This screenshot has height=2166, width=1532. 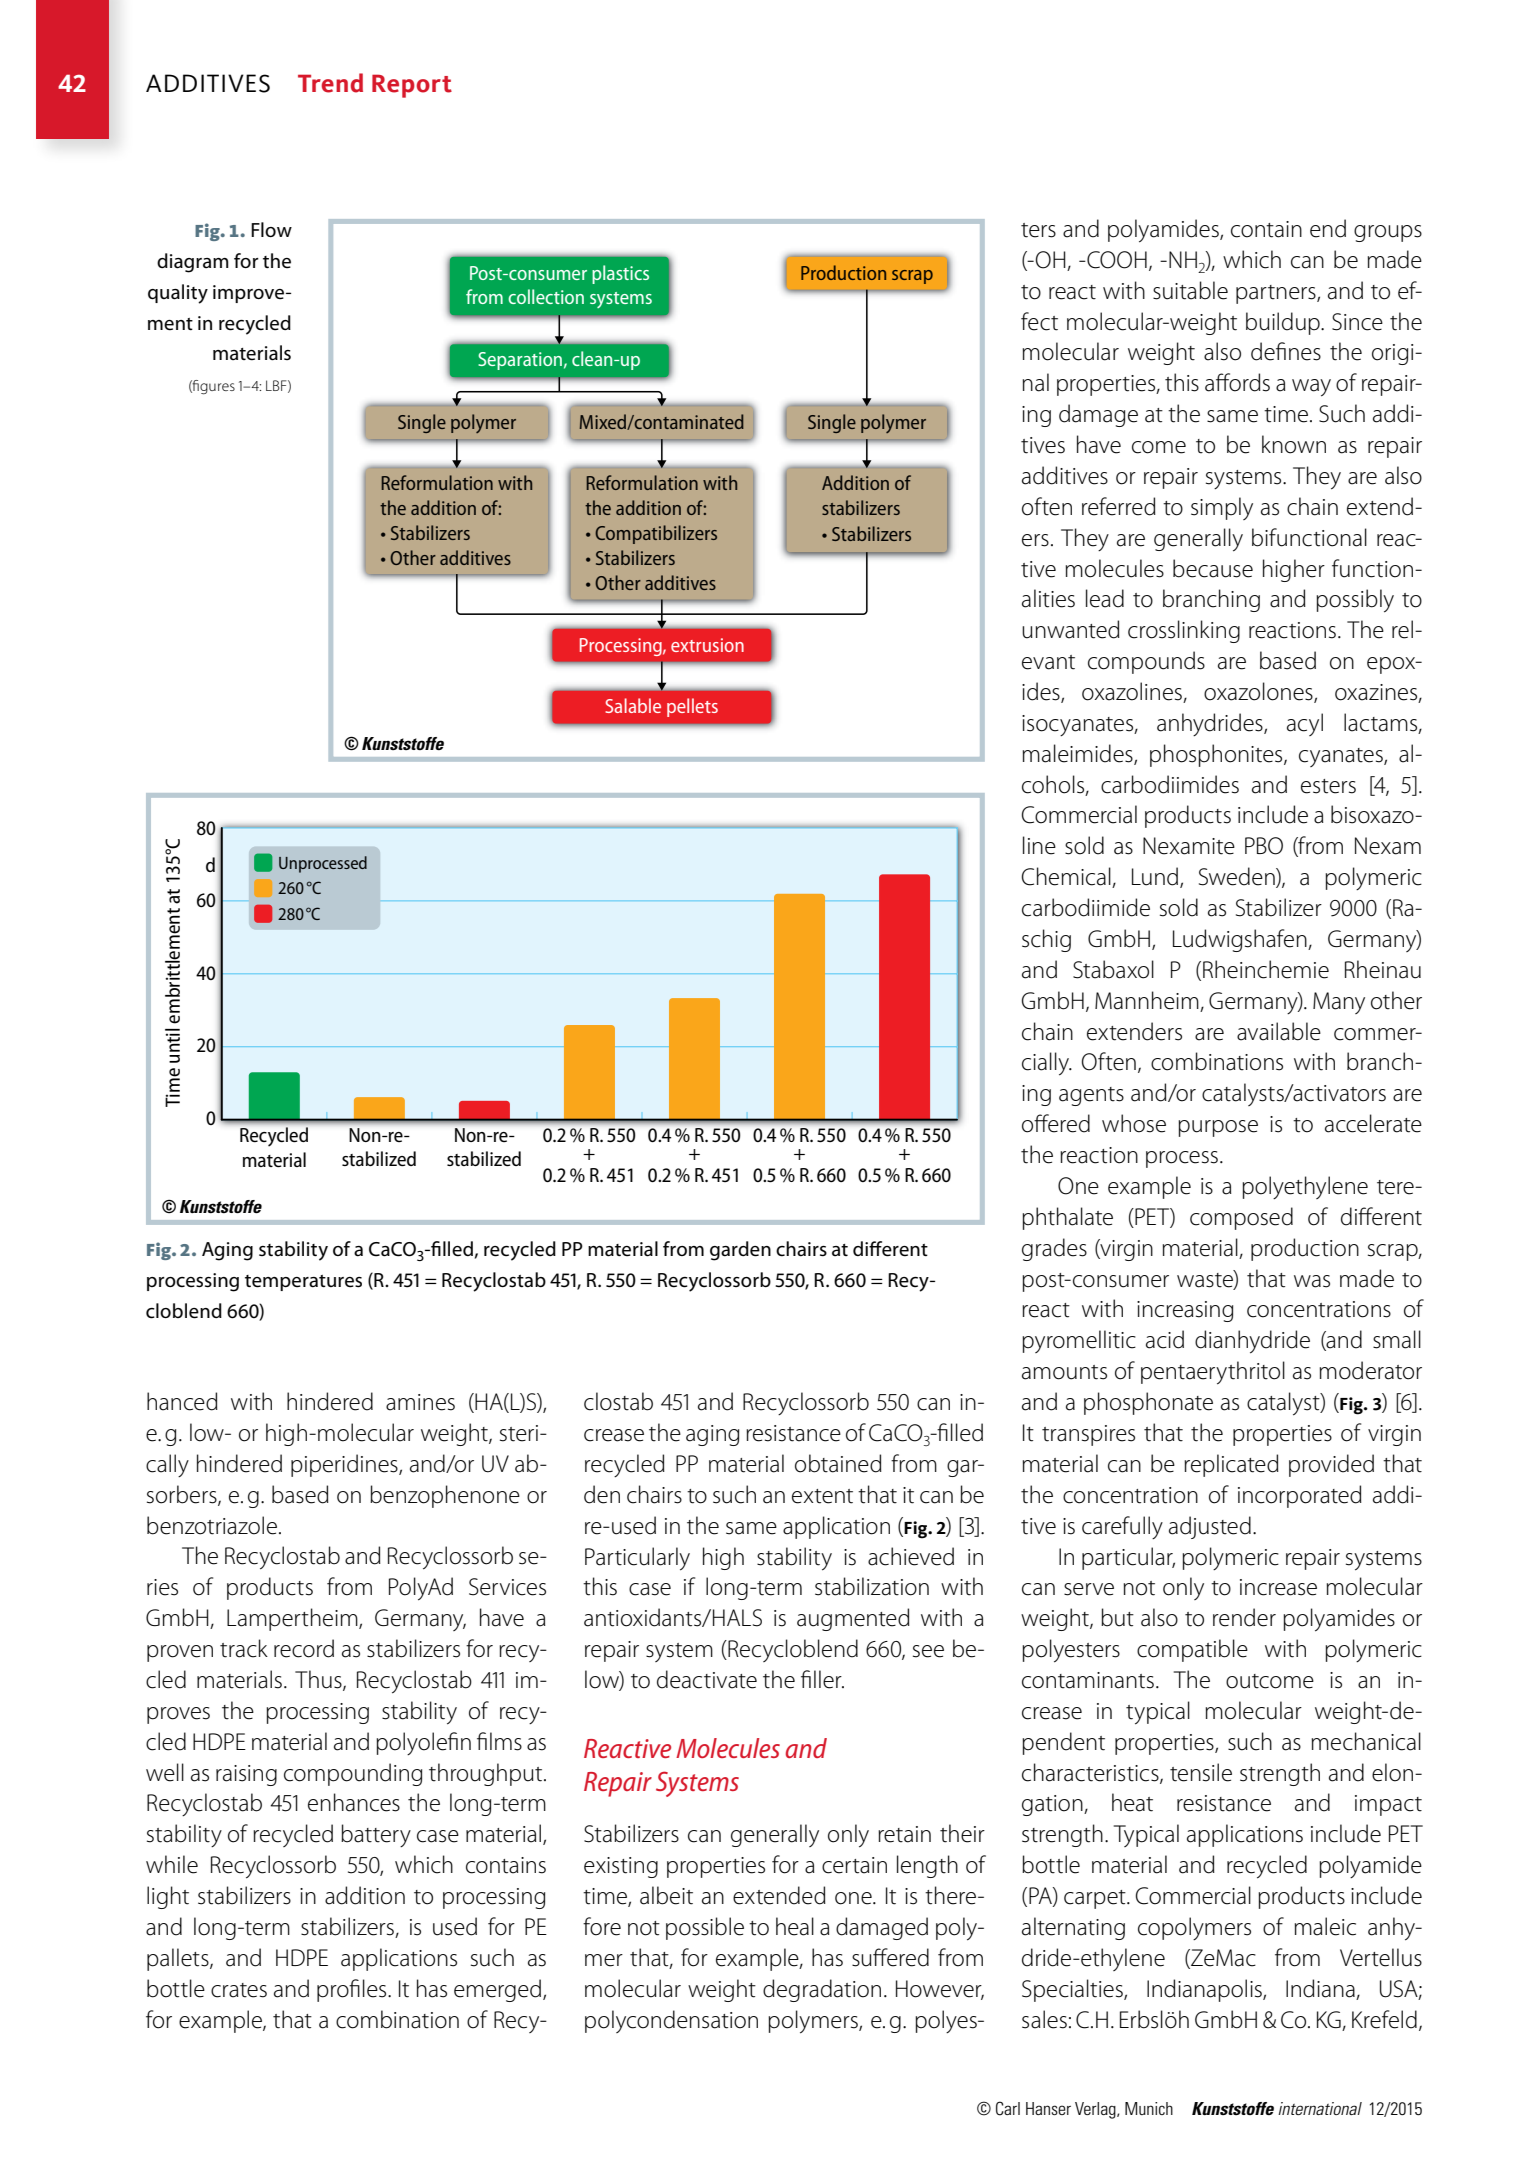 I want to click on replicated, so click(x=1231, y=1465).
